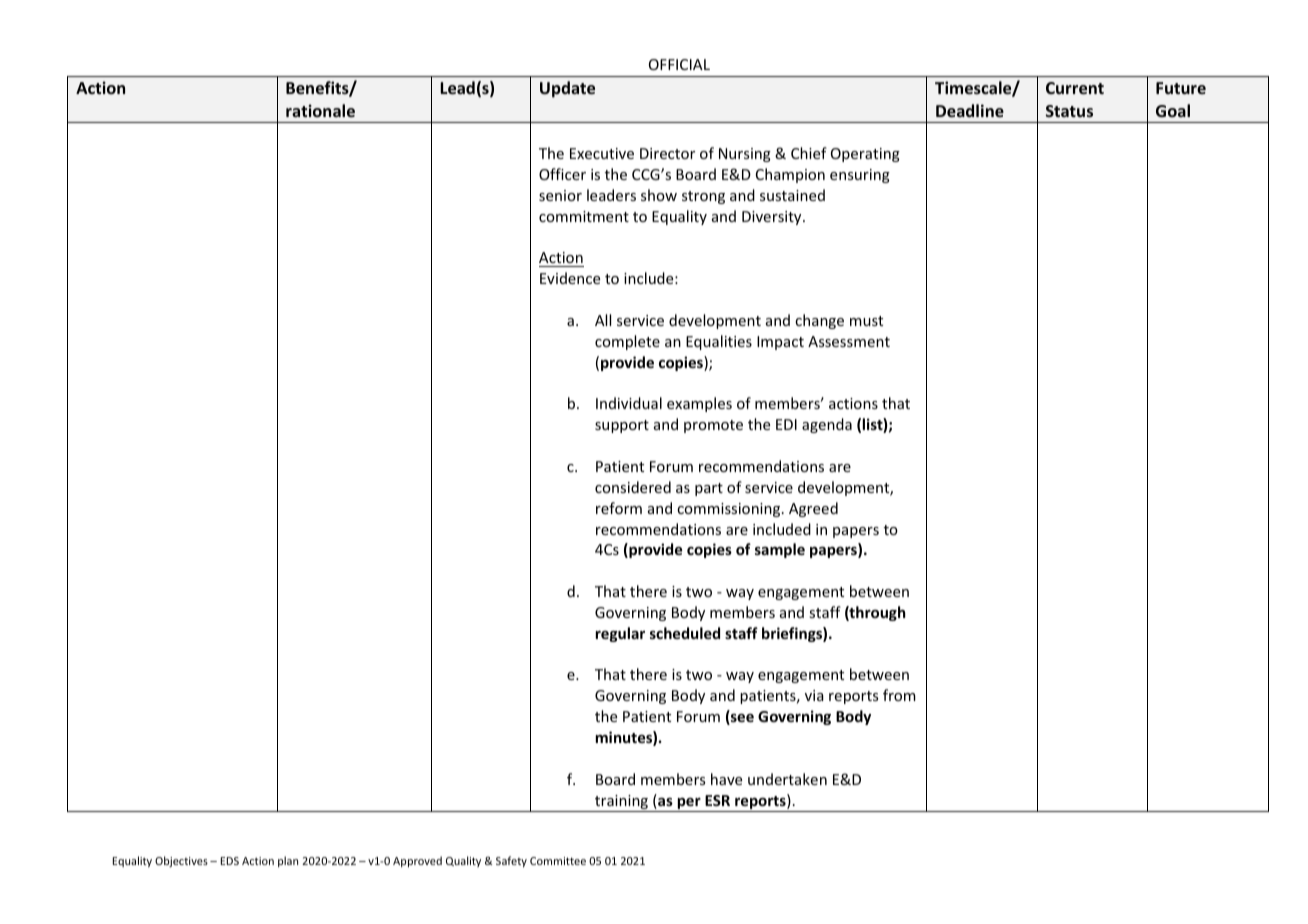 The image size is (1308, 924). I want to click on must, so click(866, 321).
